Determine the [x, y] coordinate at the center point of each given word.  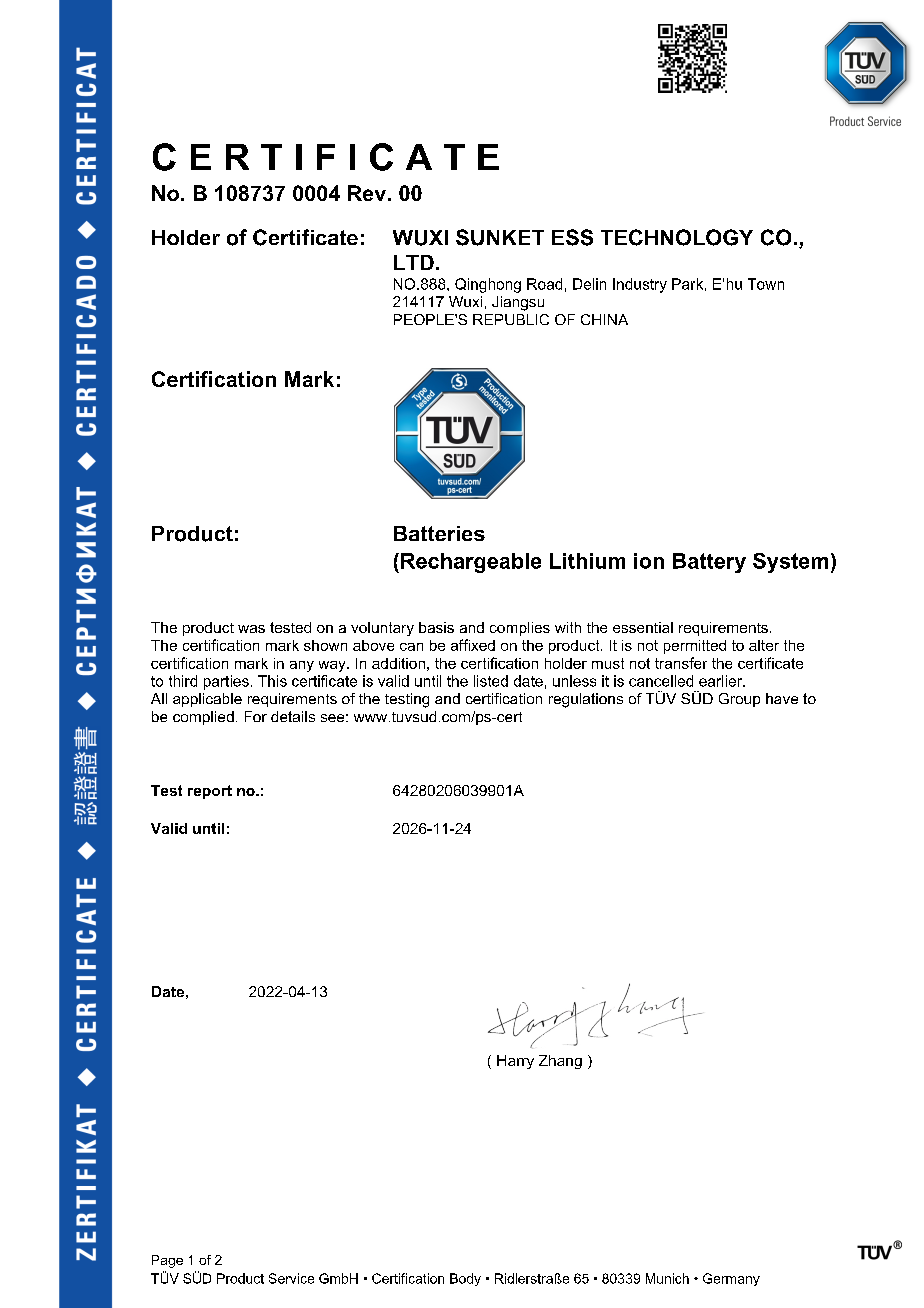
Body [465, 1279]
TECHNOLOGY [677, 237]
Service [291, 1278]
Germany [731, 1279]
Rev [368, 193]
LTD [414, 262]
